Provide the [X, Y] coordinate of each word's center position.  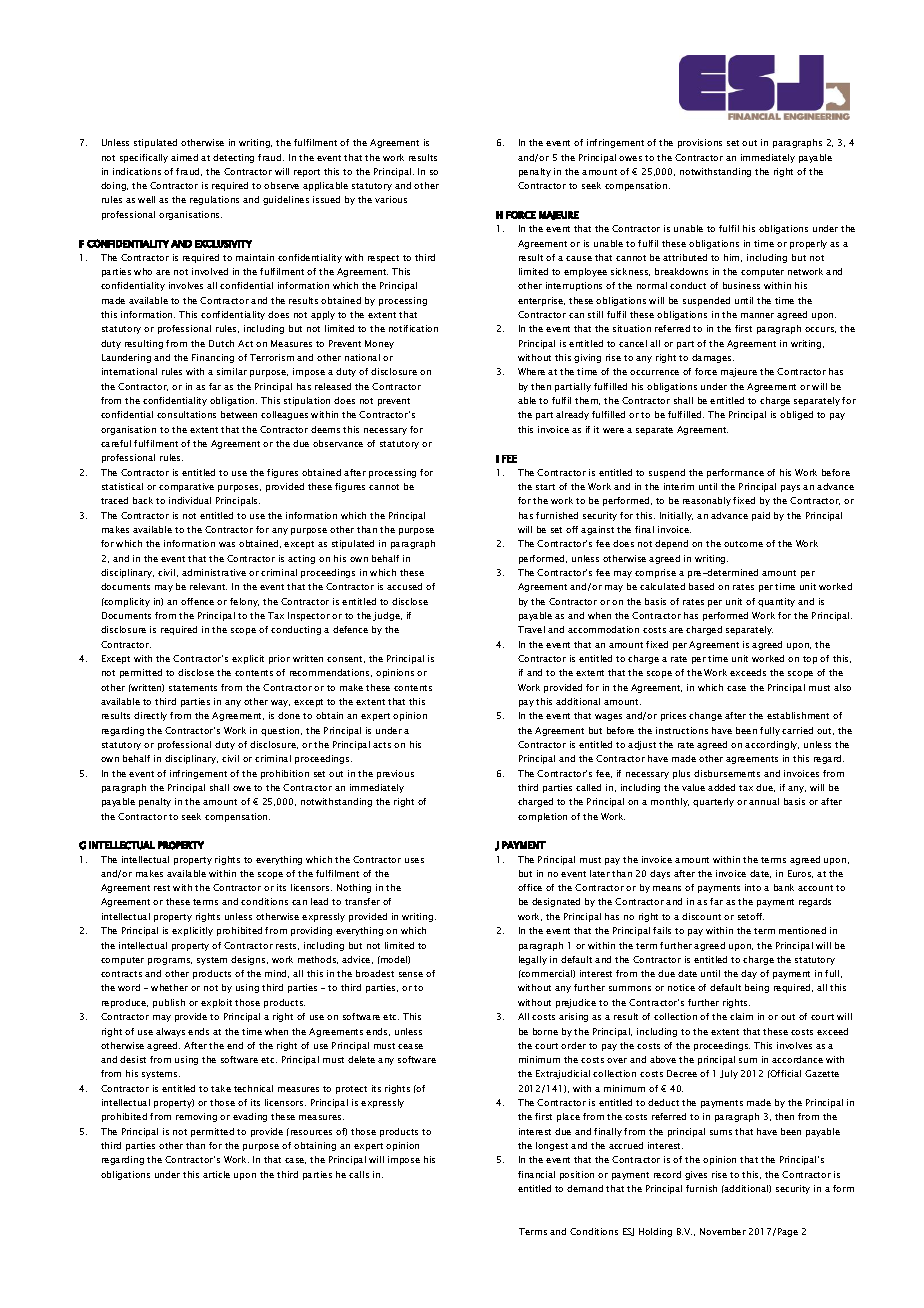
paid [761, 516]
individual [190, 500]
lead [319, 901]
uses [414, 860]
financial [536, 1174]
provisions [700, 143]
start [545, 487]
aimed [184, 157]
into [753, 887]
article [216, 1174]
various [391, 199]
